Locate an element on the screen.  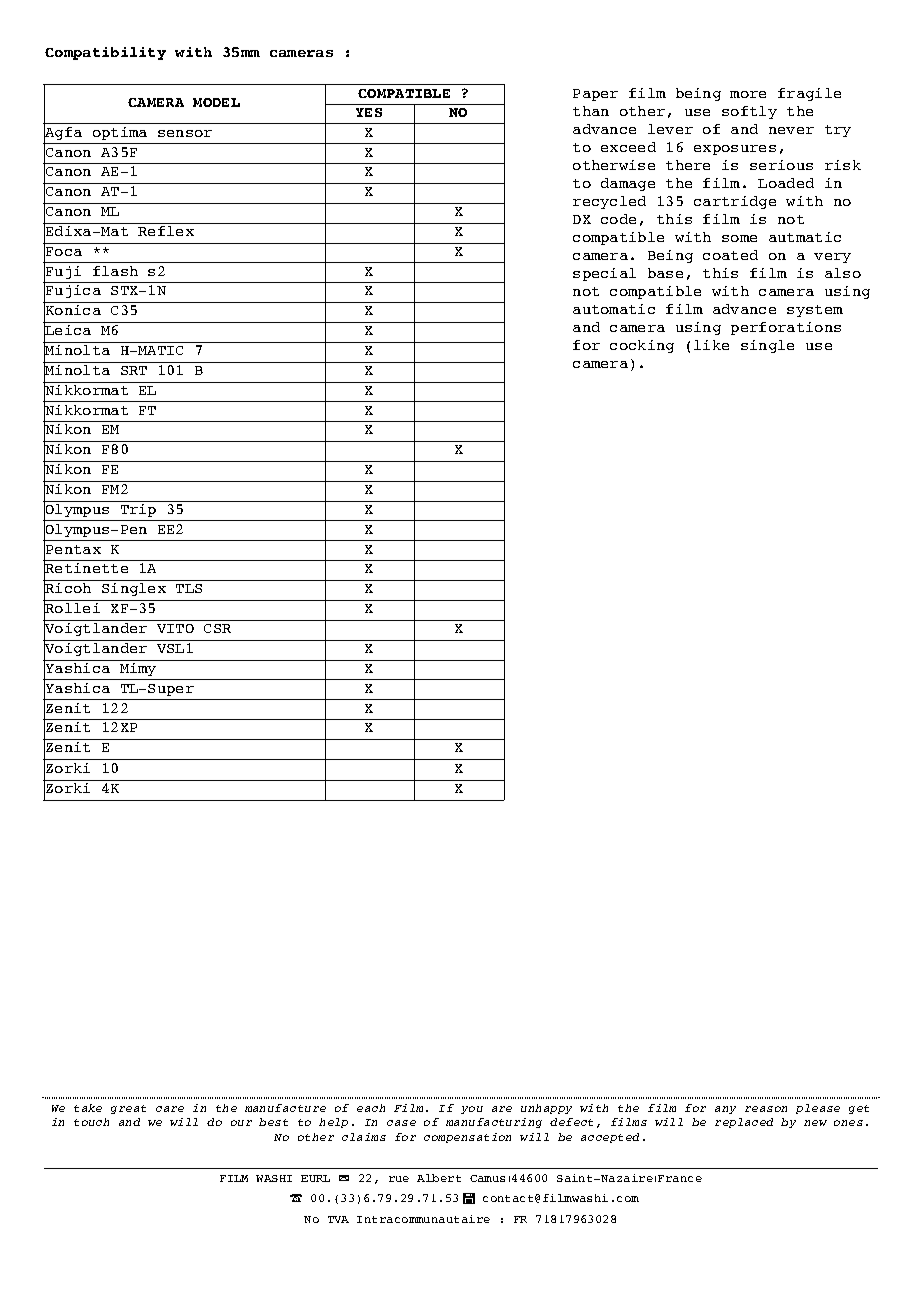
MODEL is located at coordinates (216, 102).
